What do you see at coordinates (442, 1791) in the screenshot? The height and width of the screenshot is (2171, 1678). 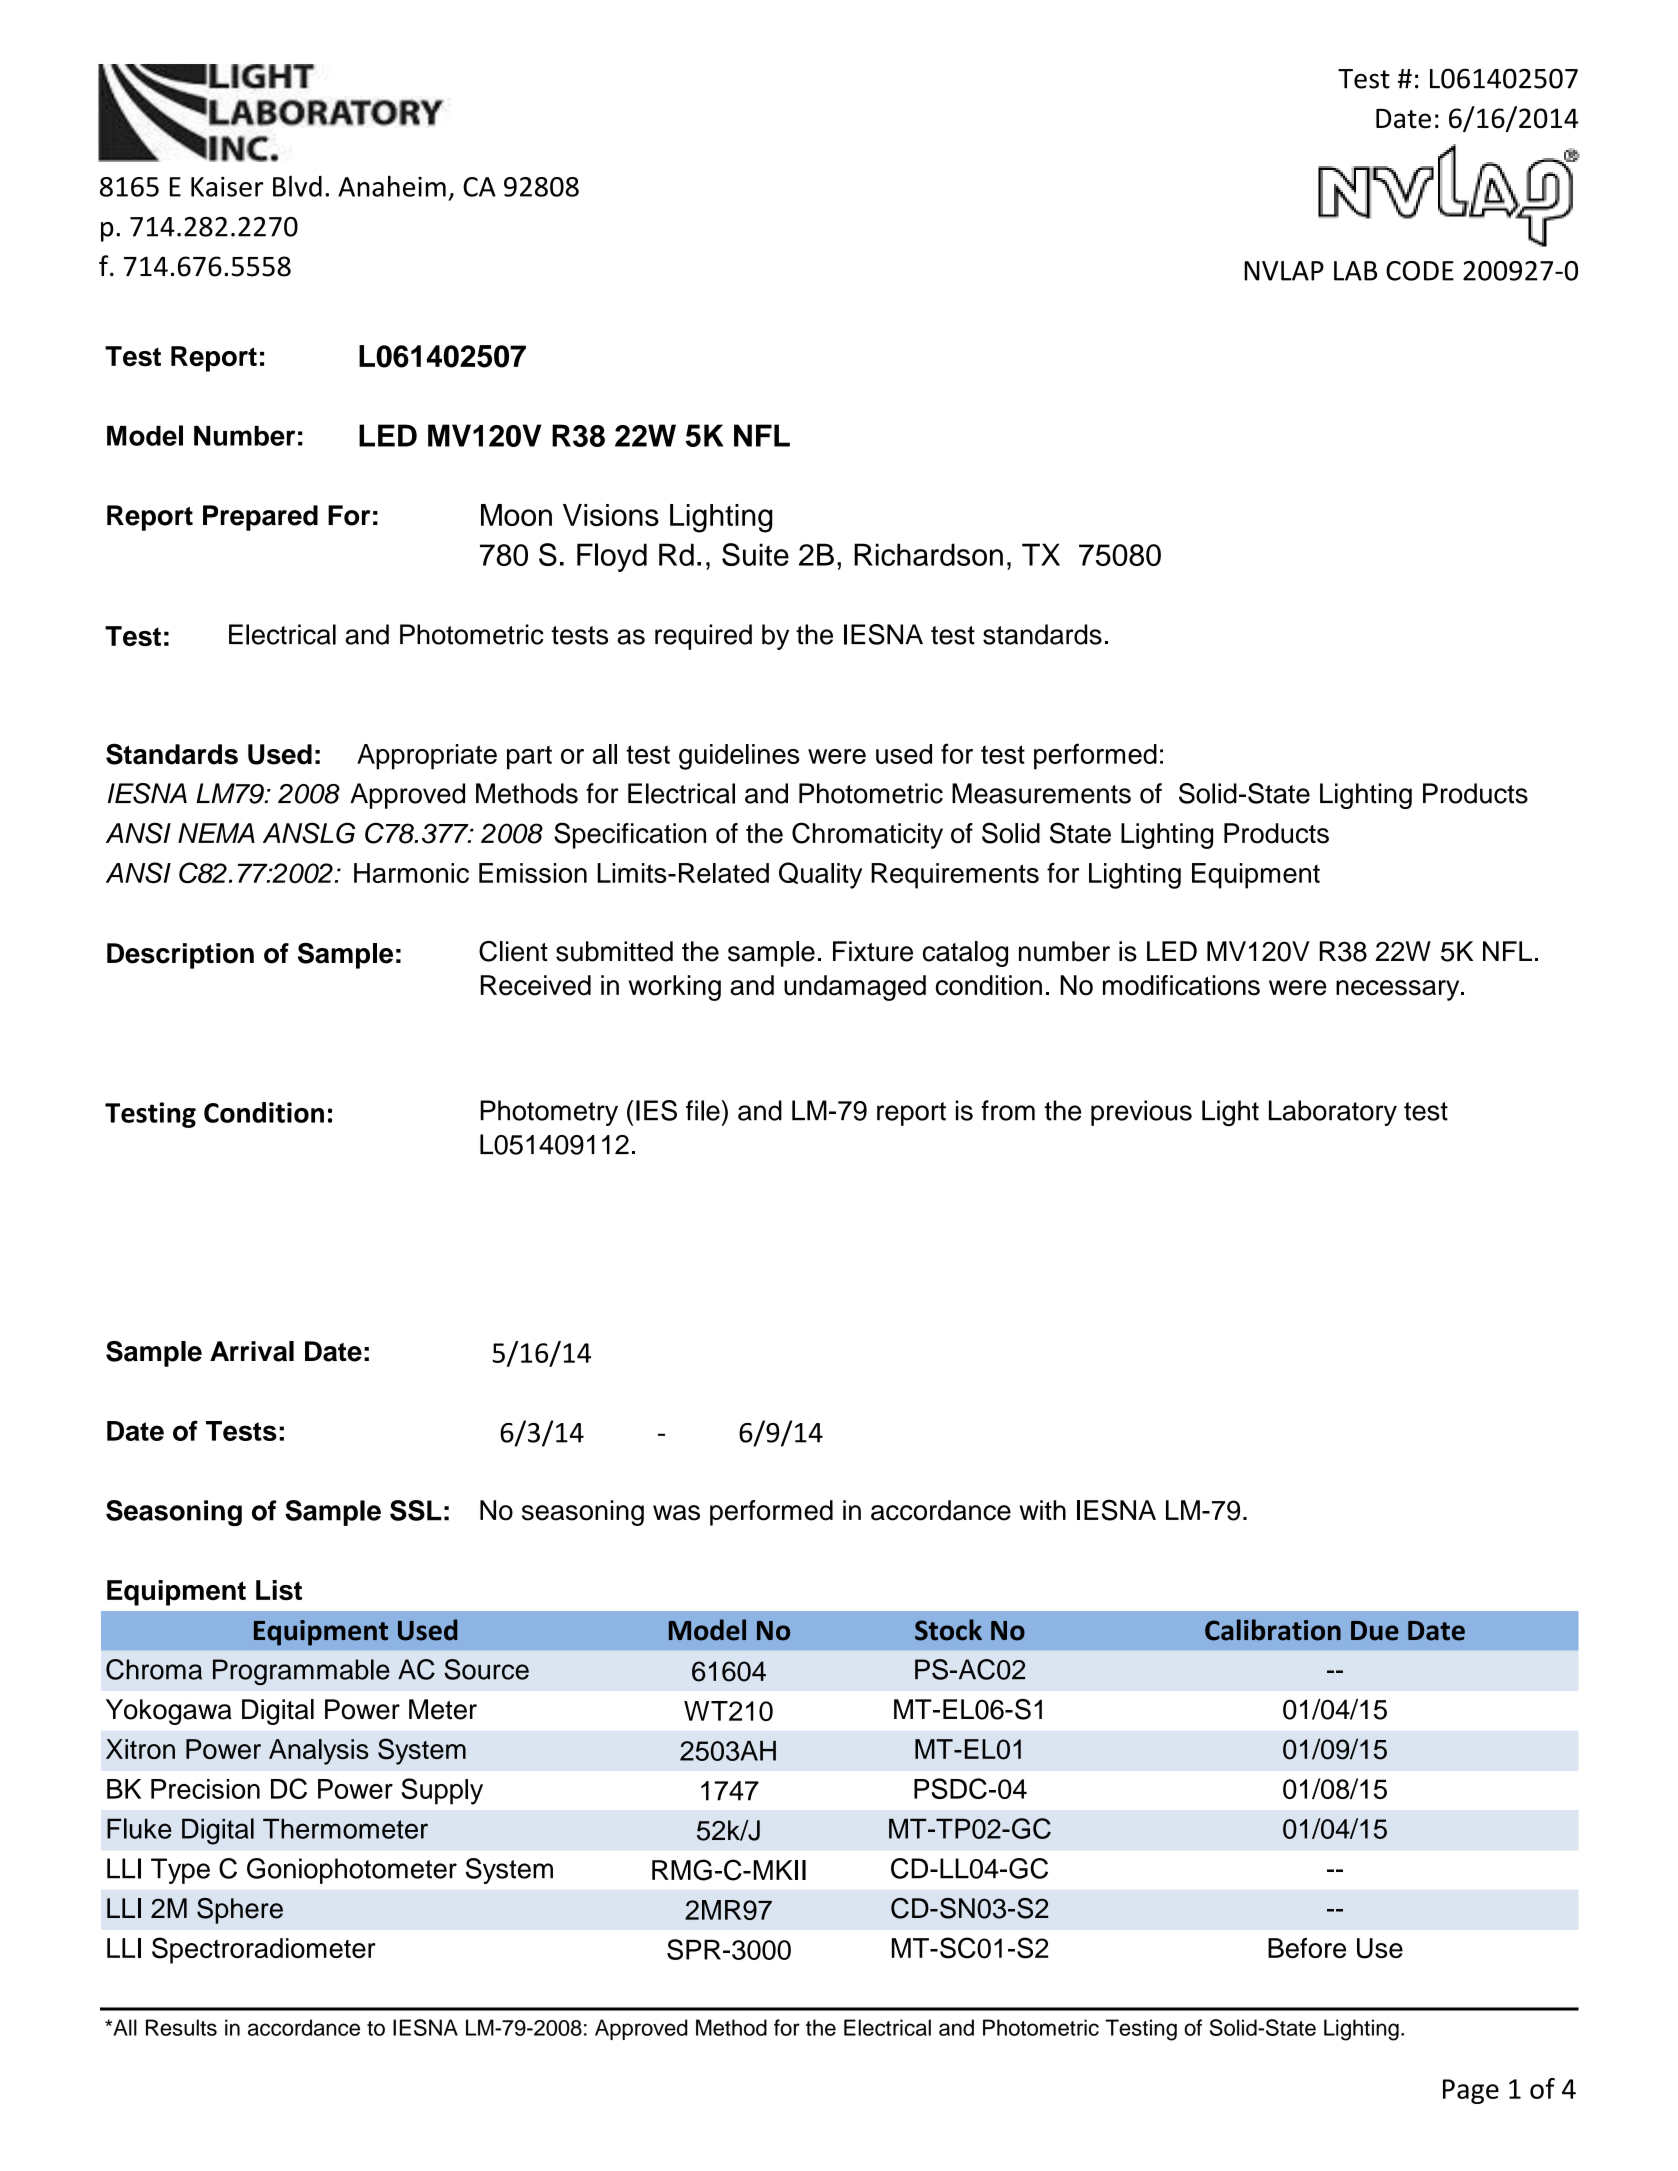 I see `Supply` at bounding box center [442, 1791].
